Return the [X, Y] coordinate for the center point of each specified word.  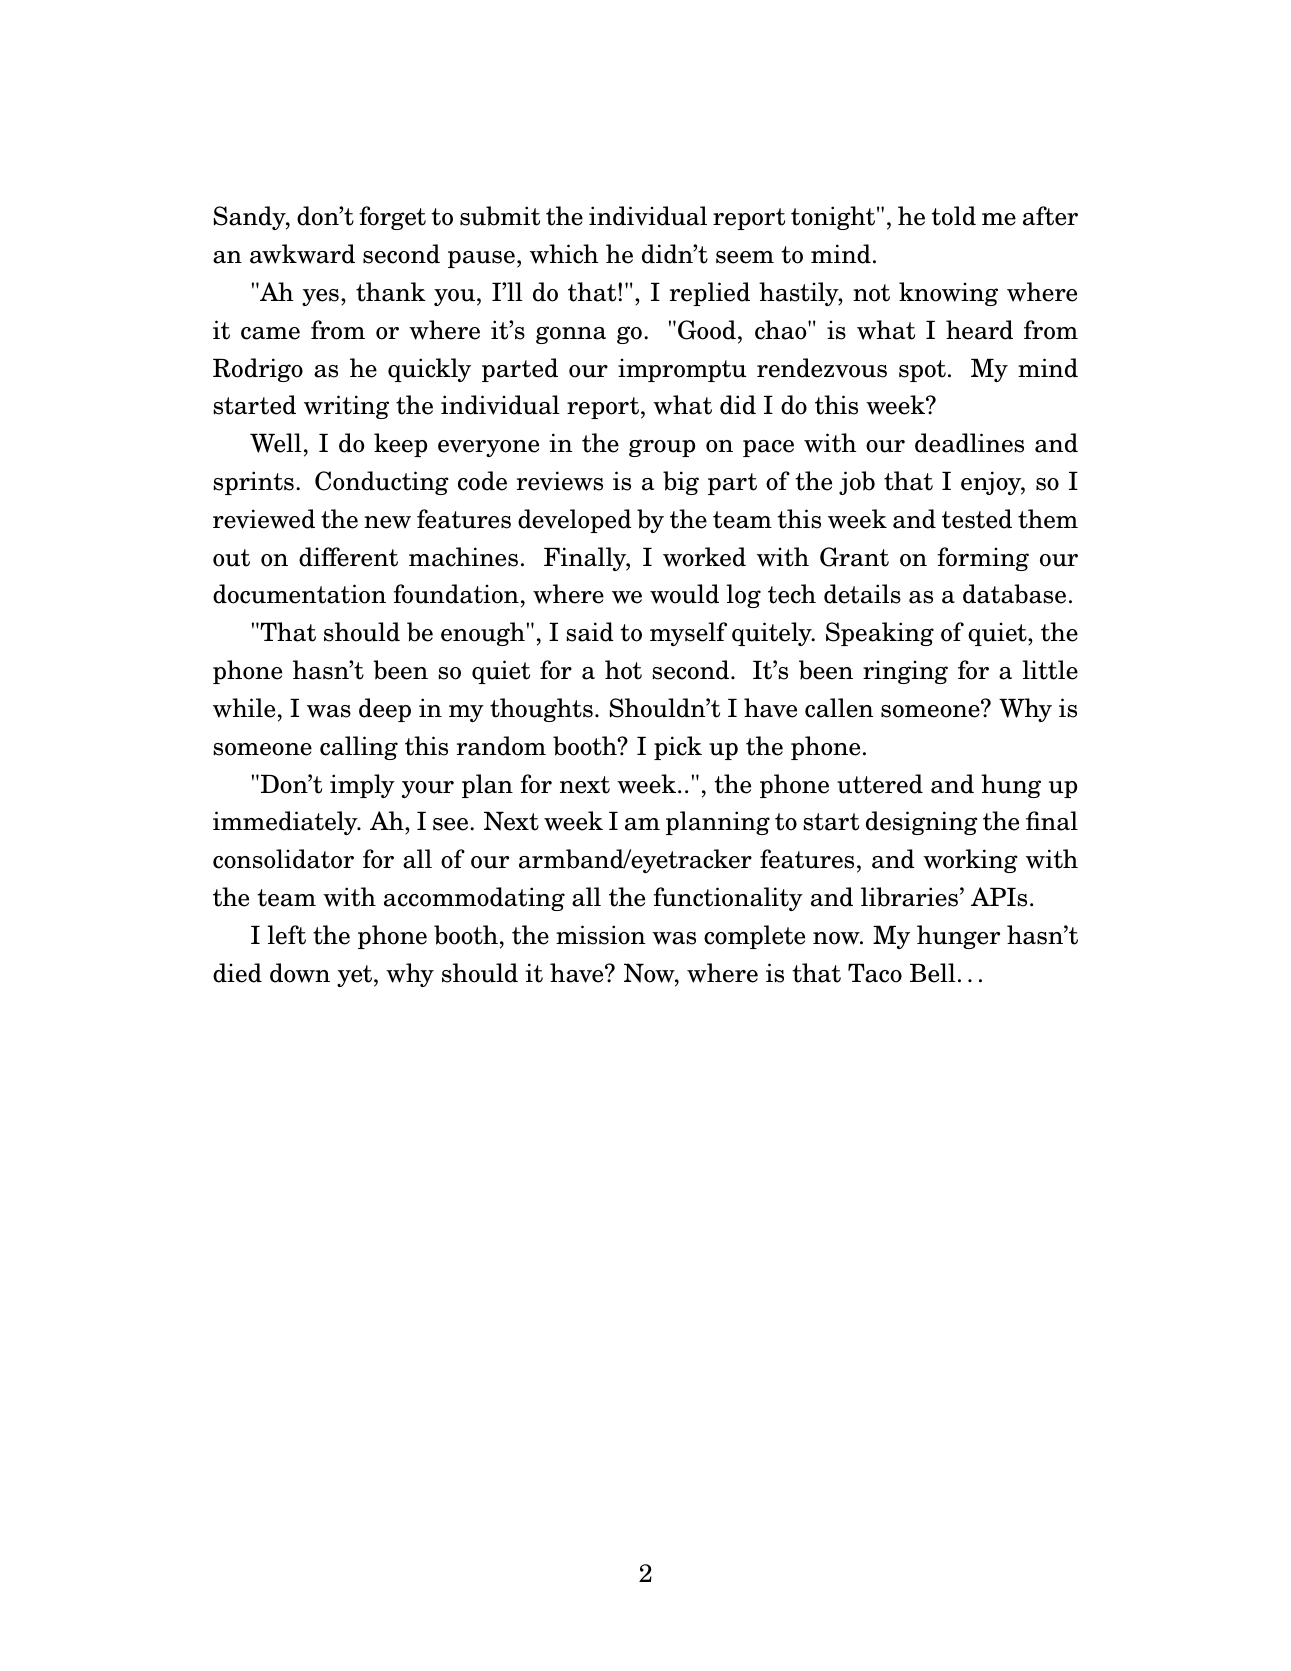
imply [362, 786]
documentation [299, 594]
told [953, 216]
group [662, 448]
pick [678, 748]
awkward [302, 254]
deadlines [969, 443]
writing [346, 407]
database [1014, 594]
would [684, 594]
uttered [880, 784]
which [564, 254]
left [286, 935]
